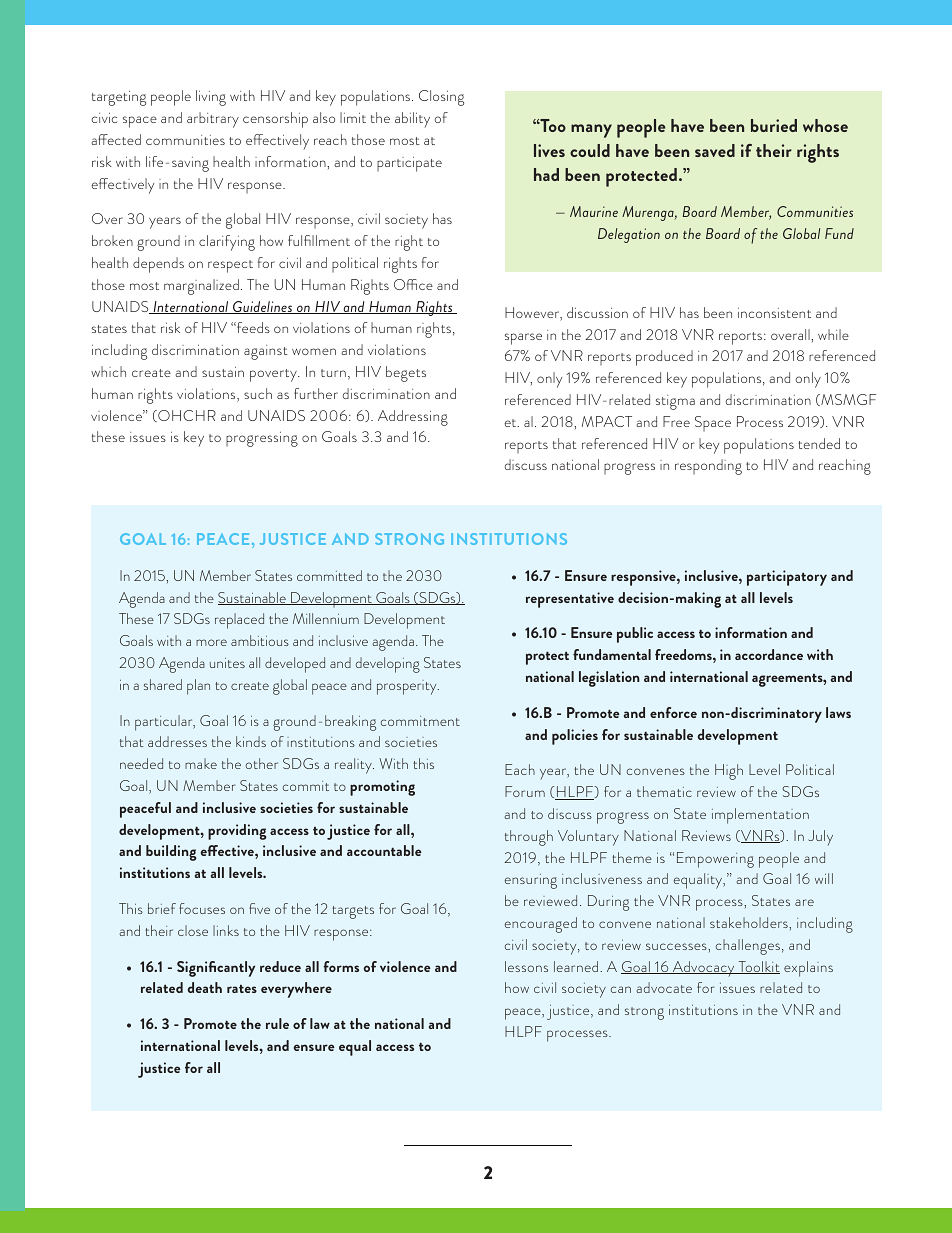 This page has height=1233, width=952. I want to click on representative, so click(570, 600).
